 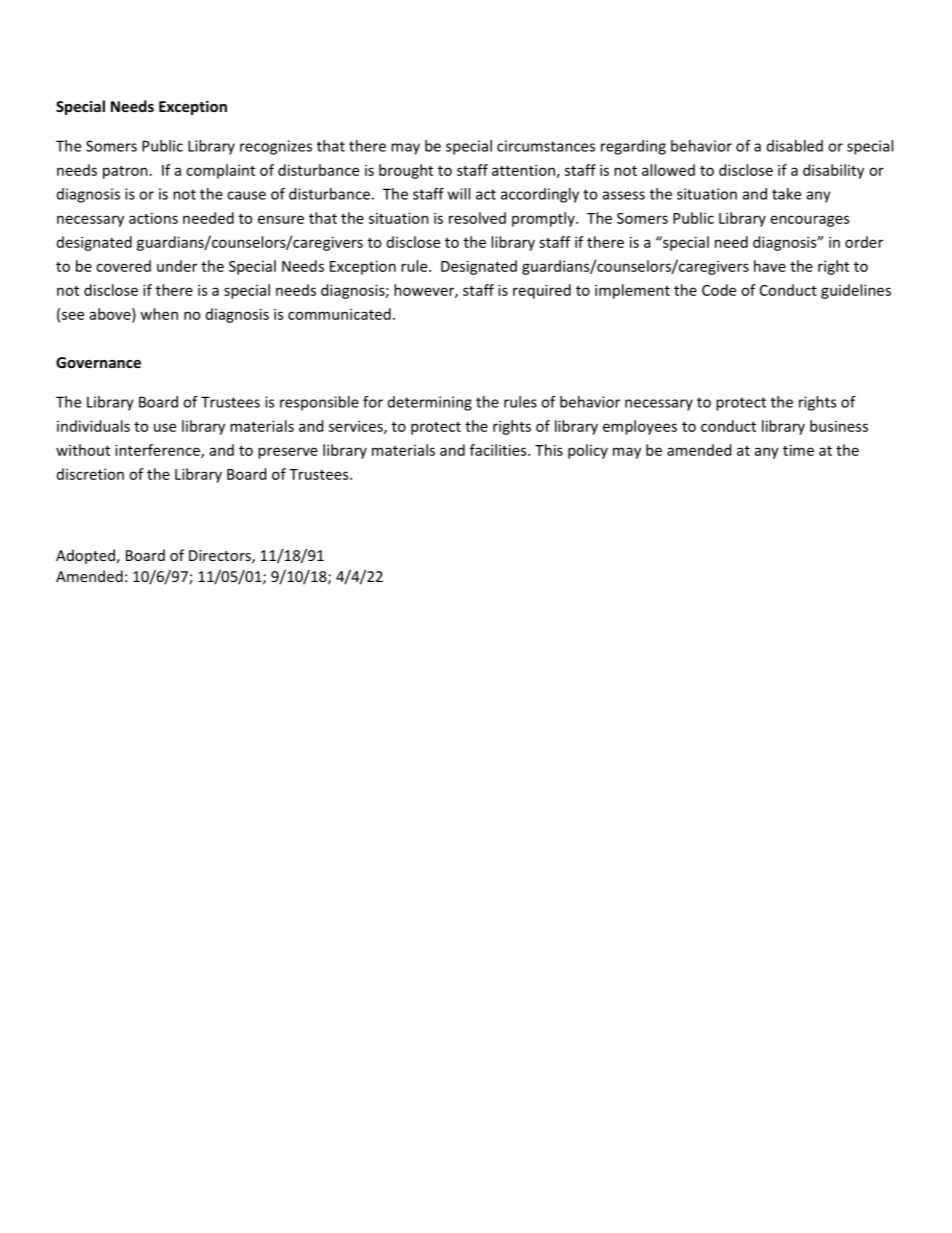 I want to click on Code, so click(x=719, y=290).
